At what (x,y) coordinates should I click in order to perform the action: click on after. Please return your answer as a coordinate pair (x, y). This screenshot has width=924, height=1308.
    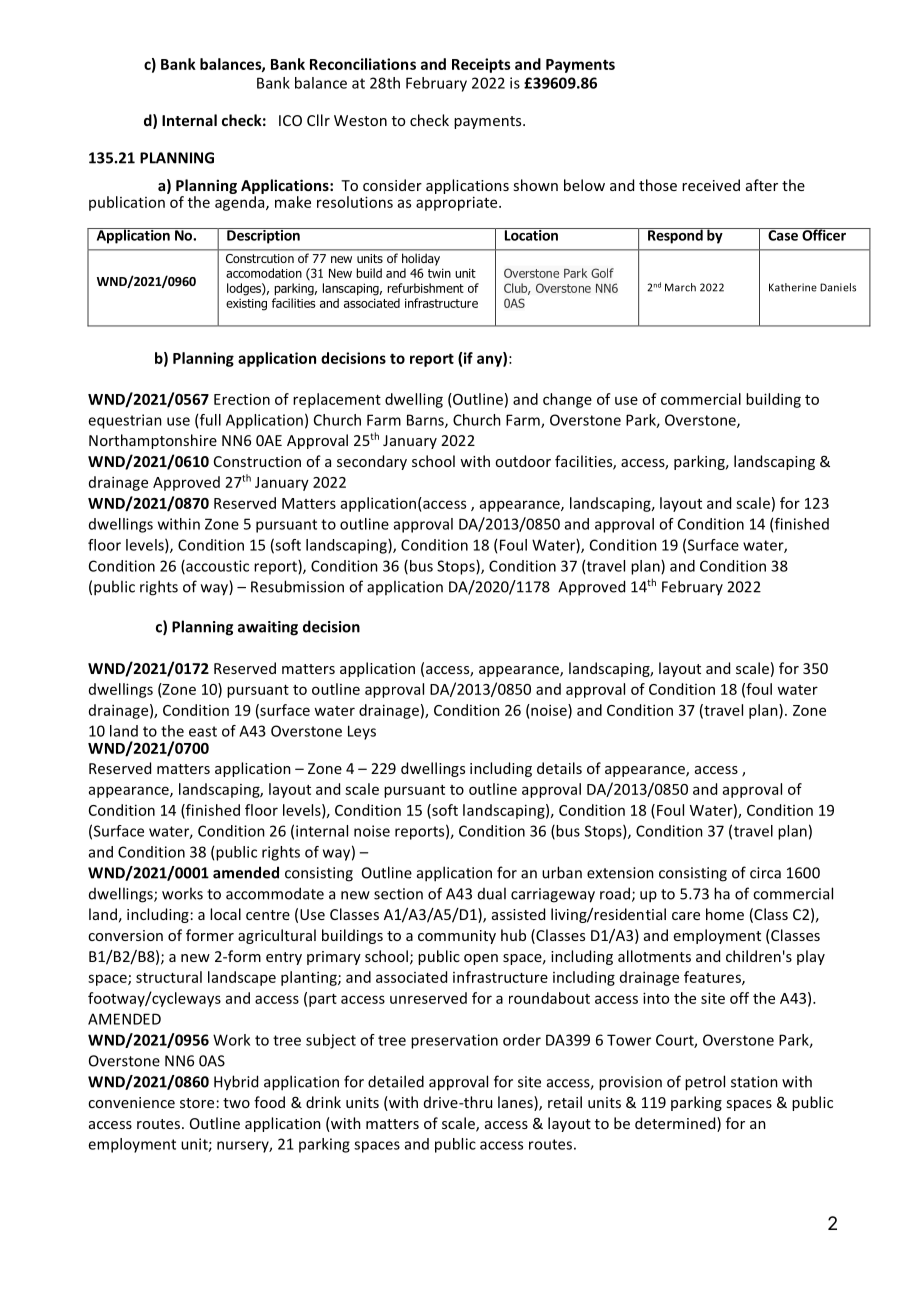
    Looking at the image, I should click on (762, 185).
